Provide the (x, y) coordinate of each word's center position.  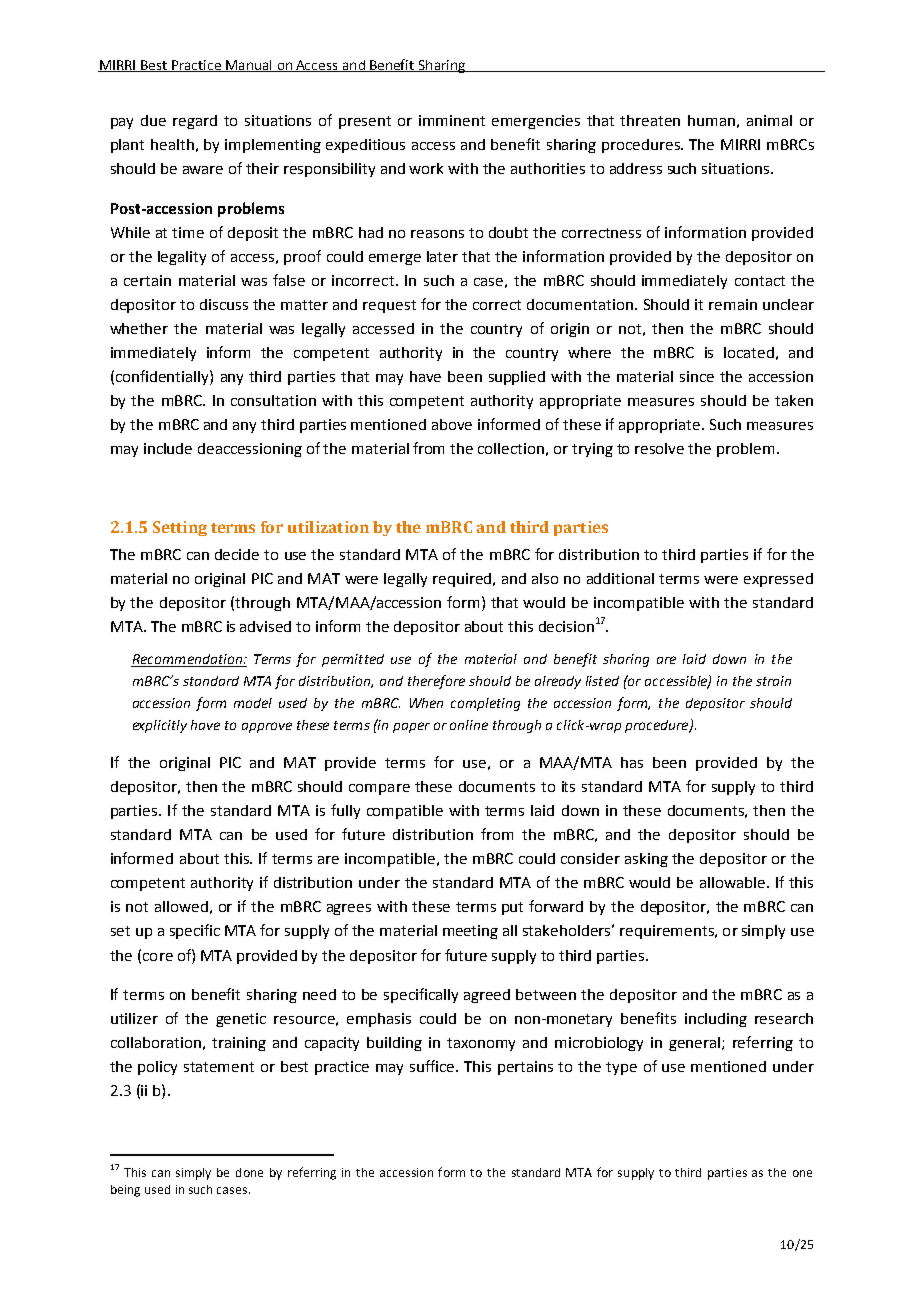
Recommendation (187, 660)
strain (773, 681)
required (463, 580)
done (249, 1172)
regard (195, 122)
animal (769, 120)
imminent (452, 120)
